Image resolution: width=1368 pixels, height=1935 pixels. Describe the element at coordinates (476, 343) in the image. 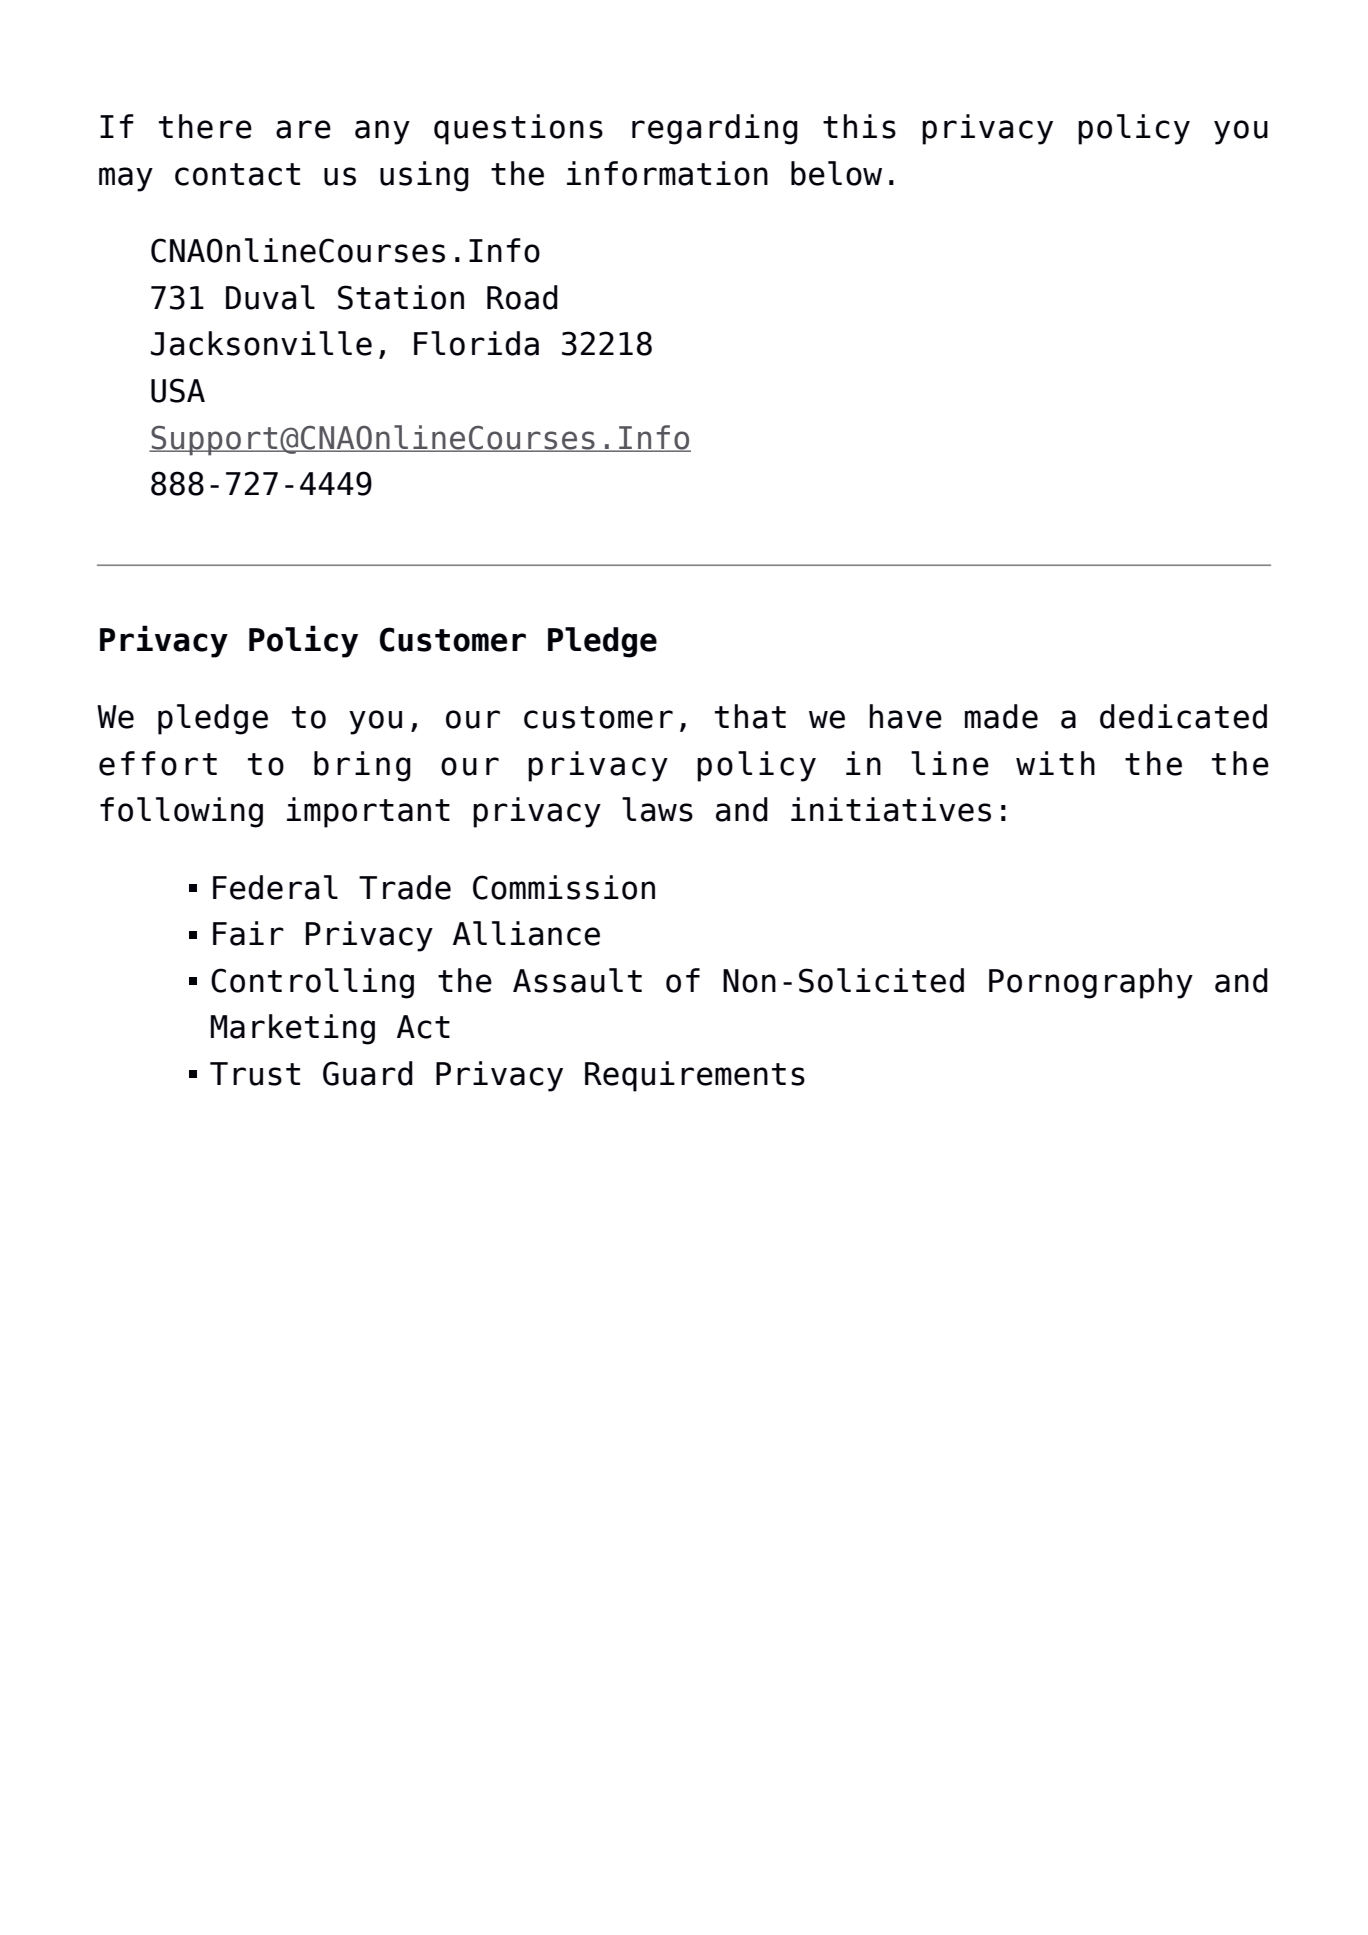

I see `Florida` at that location.
